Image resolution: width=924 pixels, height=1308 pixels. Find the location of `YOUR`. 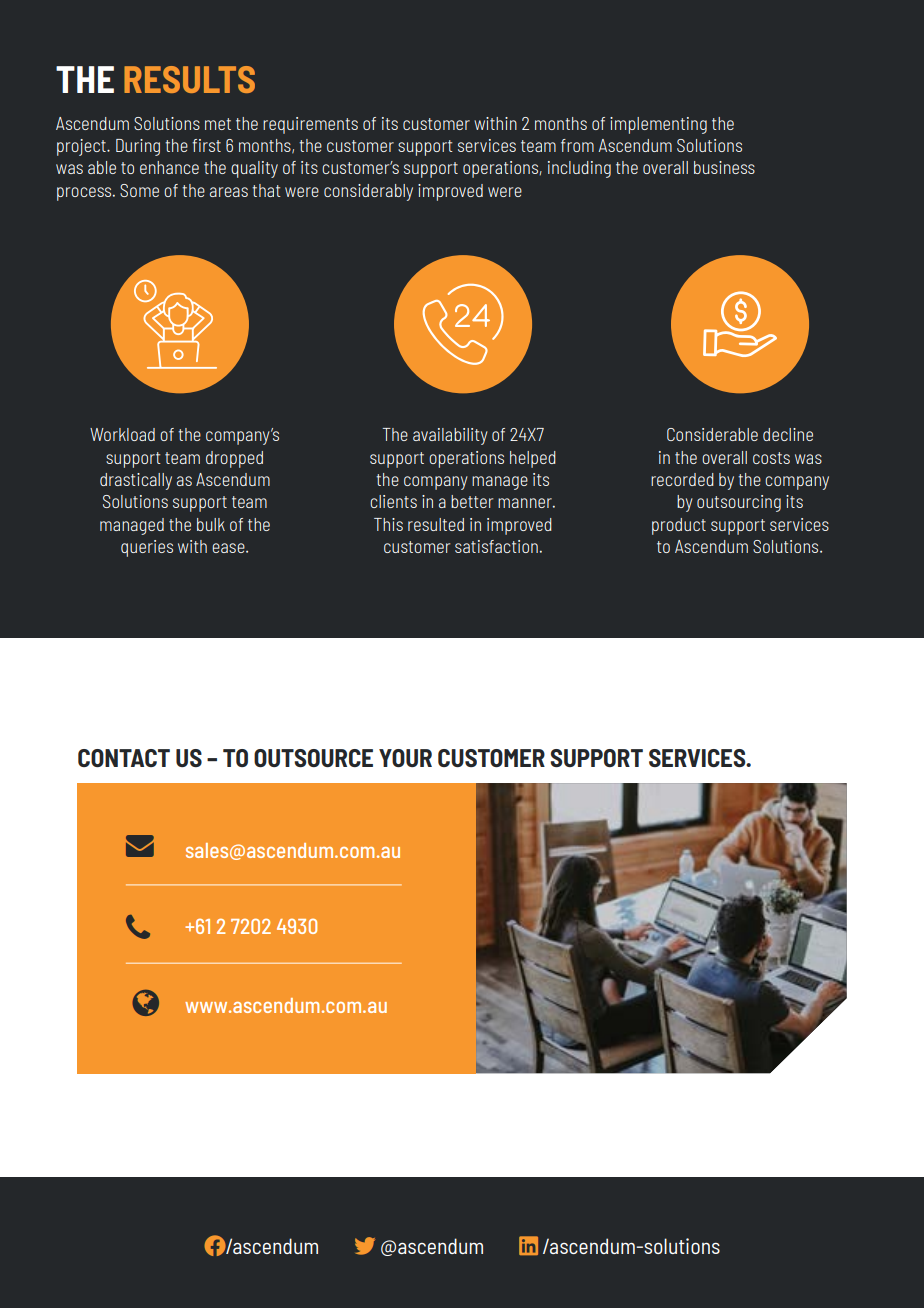

YOUR is located at coordinates (405, 758).
